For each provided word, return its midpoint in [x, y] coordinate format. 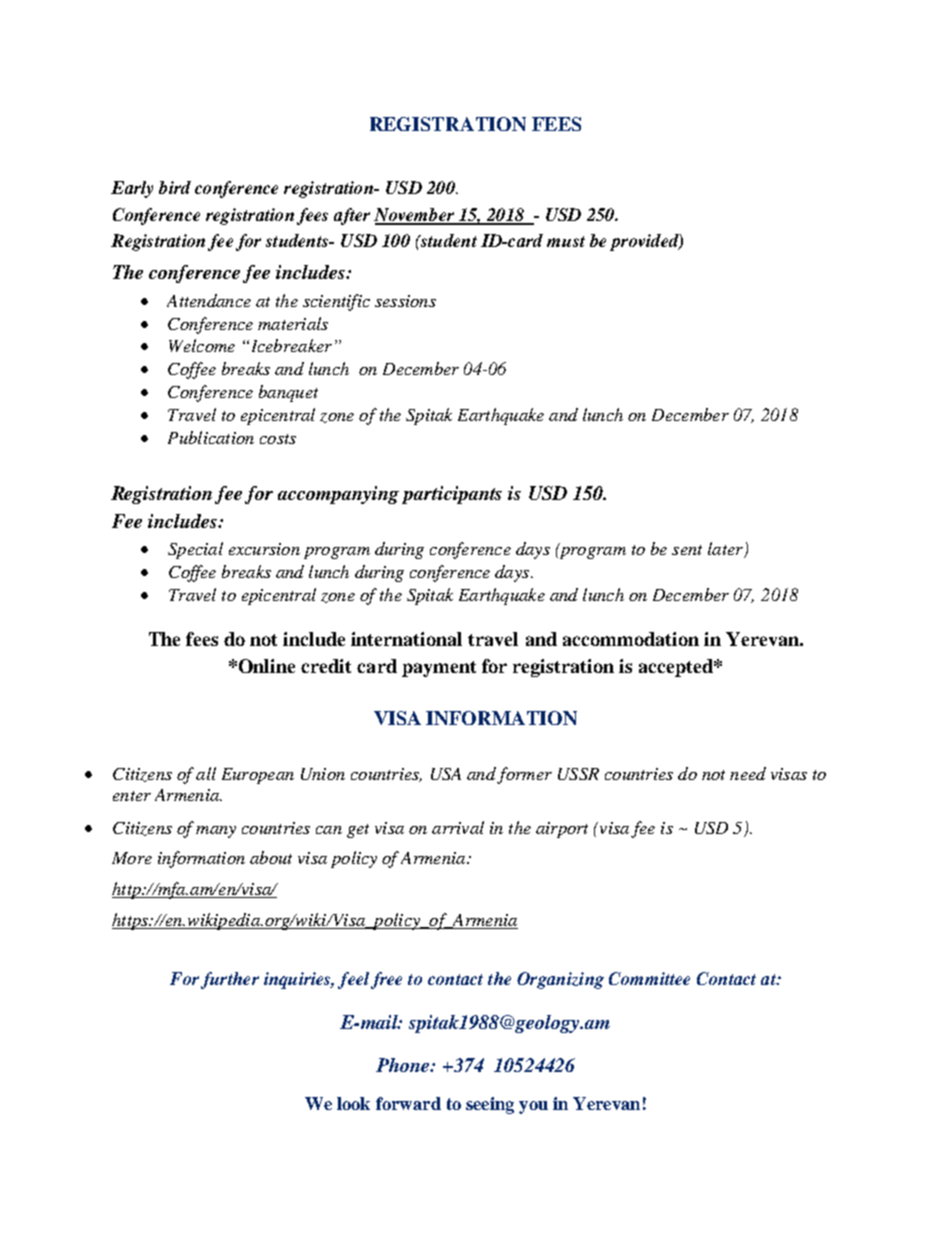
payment [439, 669]
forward [408, 1103]
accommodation [631, 639]
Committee [649, 978]
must [566, 241]
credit [326, 666]
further [230, 980]
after [352, 216]
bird [175, 187]
